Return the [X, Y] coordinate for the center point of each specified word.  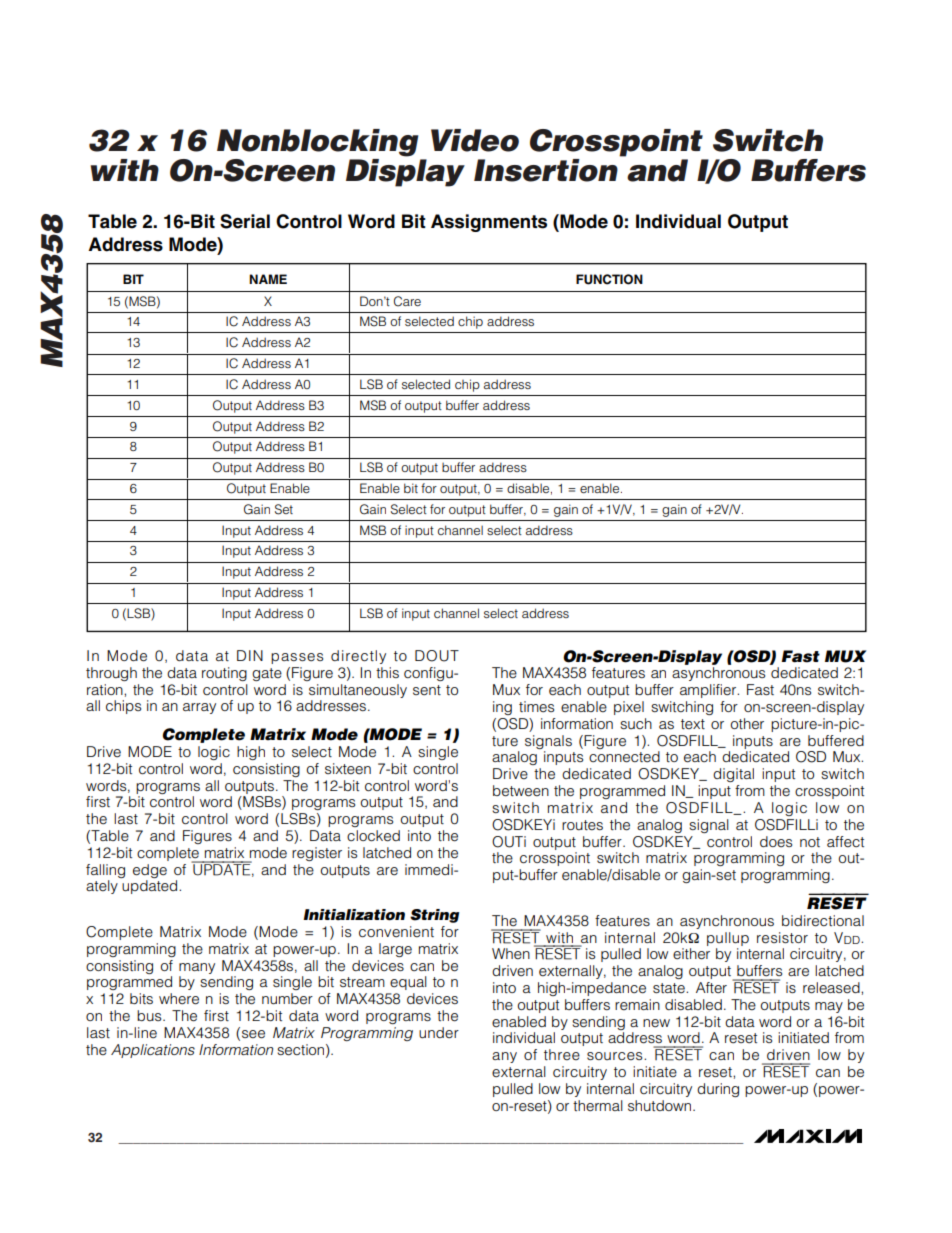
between [521, 791]
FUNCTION [609, 279]
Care [407, 301]
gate [267, 674]
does [776, 842]
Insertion [546, 170]
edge [150, 871]
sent [427, 690]
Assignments [489, 223]
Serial [245, 221]
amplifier [709, 691]
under [439, 1033]
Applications [153, 1051]
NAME [268, 279]
